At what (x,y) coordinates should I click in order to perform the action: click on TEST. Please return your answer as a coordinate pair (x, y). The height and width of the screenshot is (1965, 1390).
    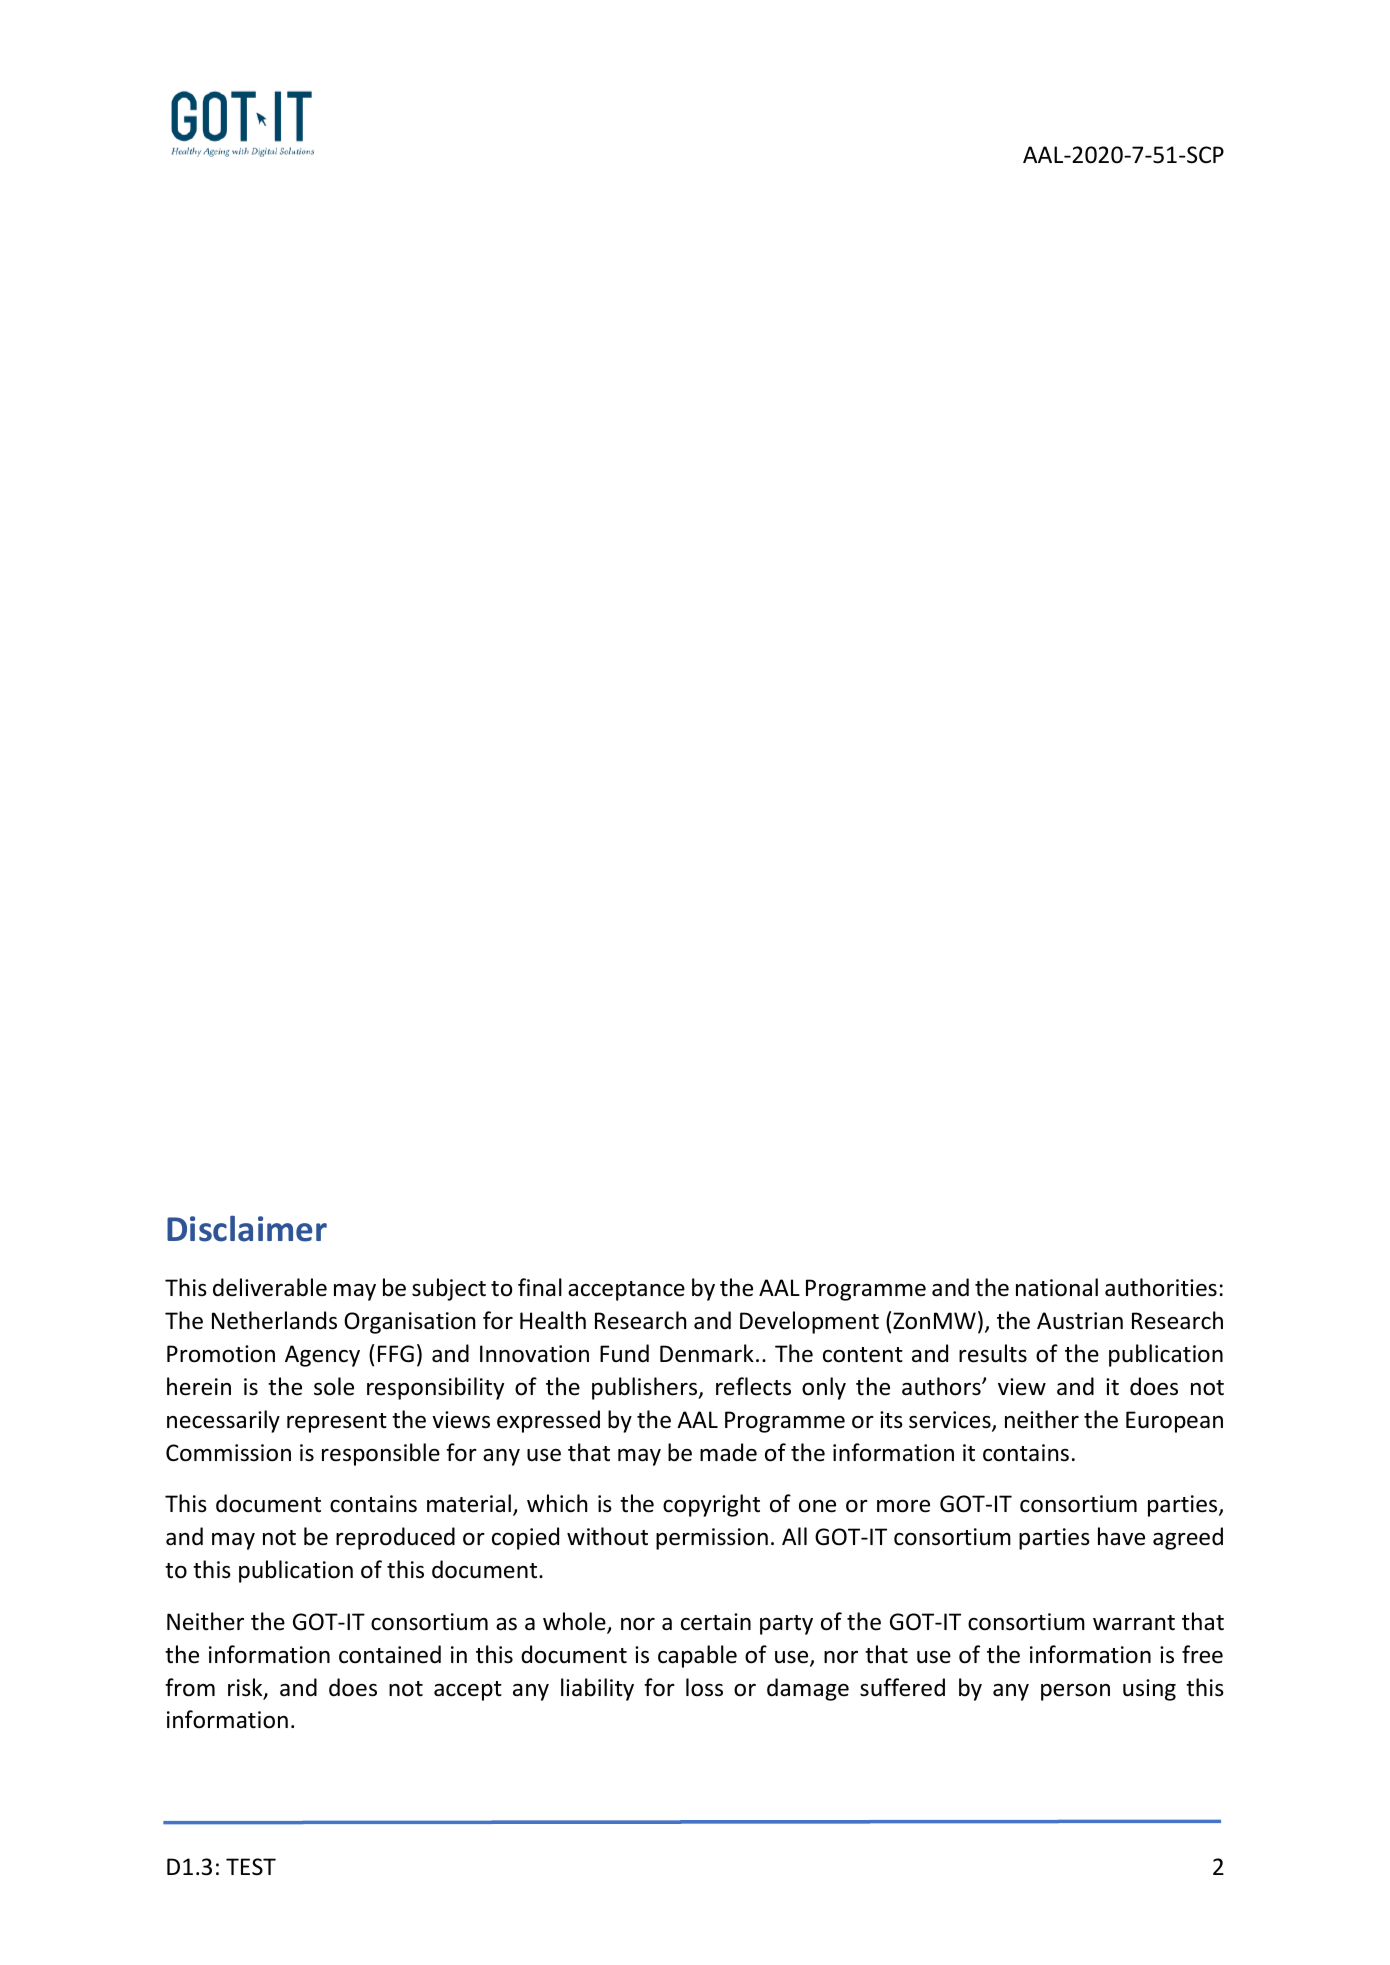
    Looking at the image, I should click on (251, 1867).
